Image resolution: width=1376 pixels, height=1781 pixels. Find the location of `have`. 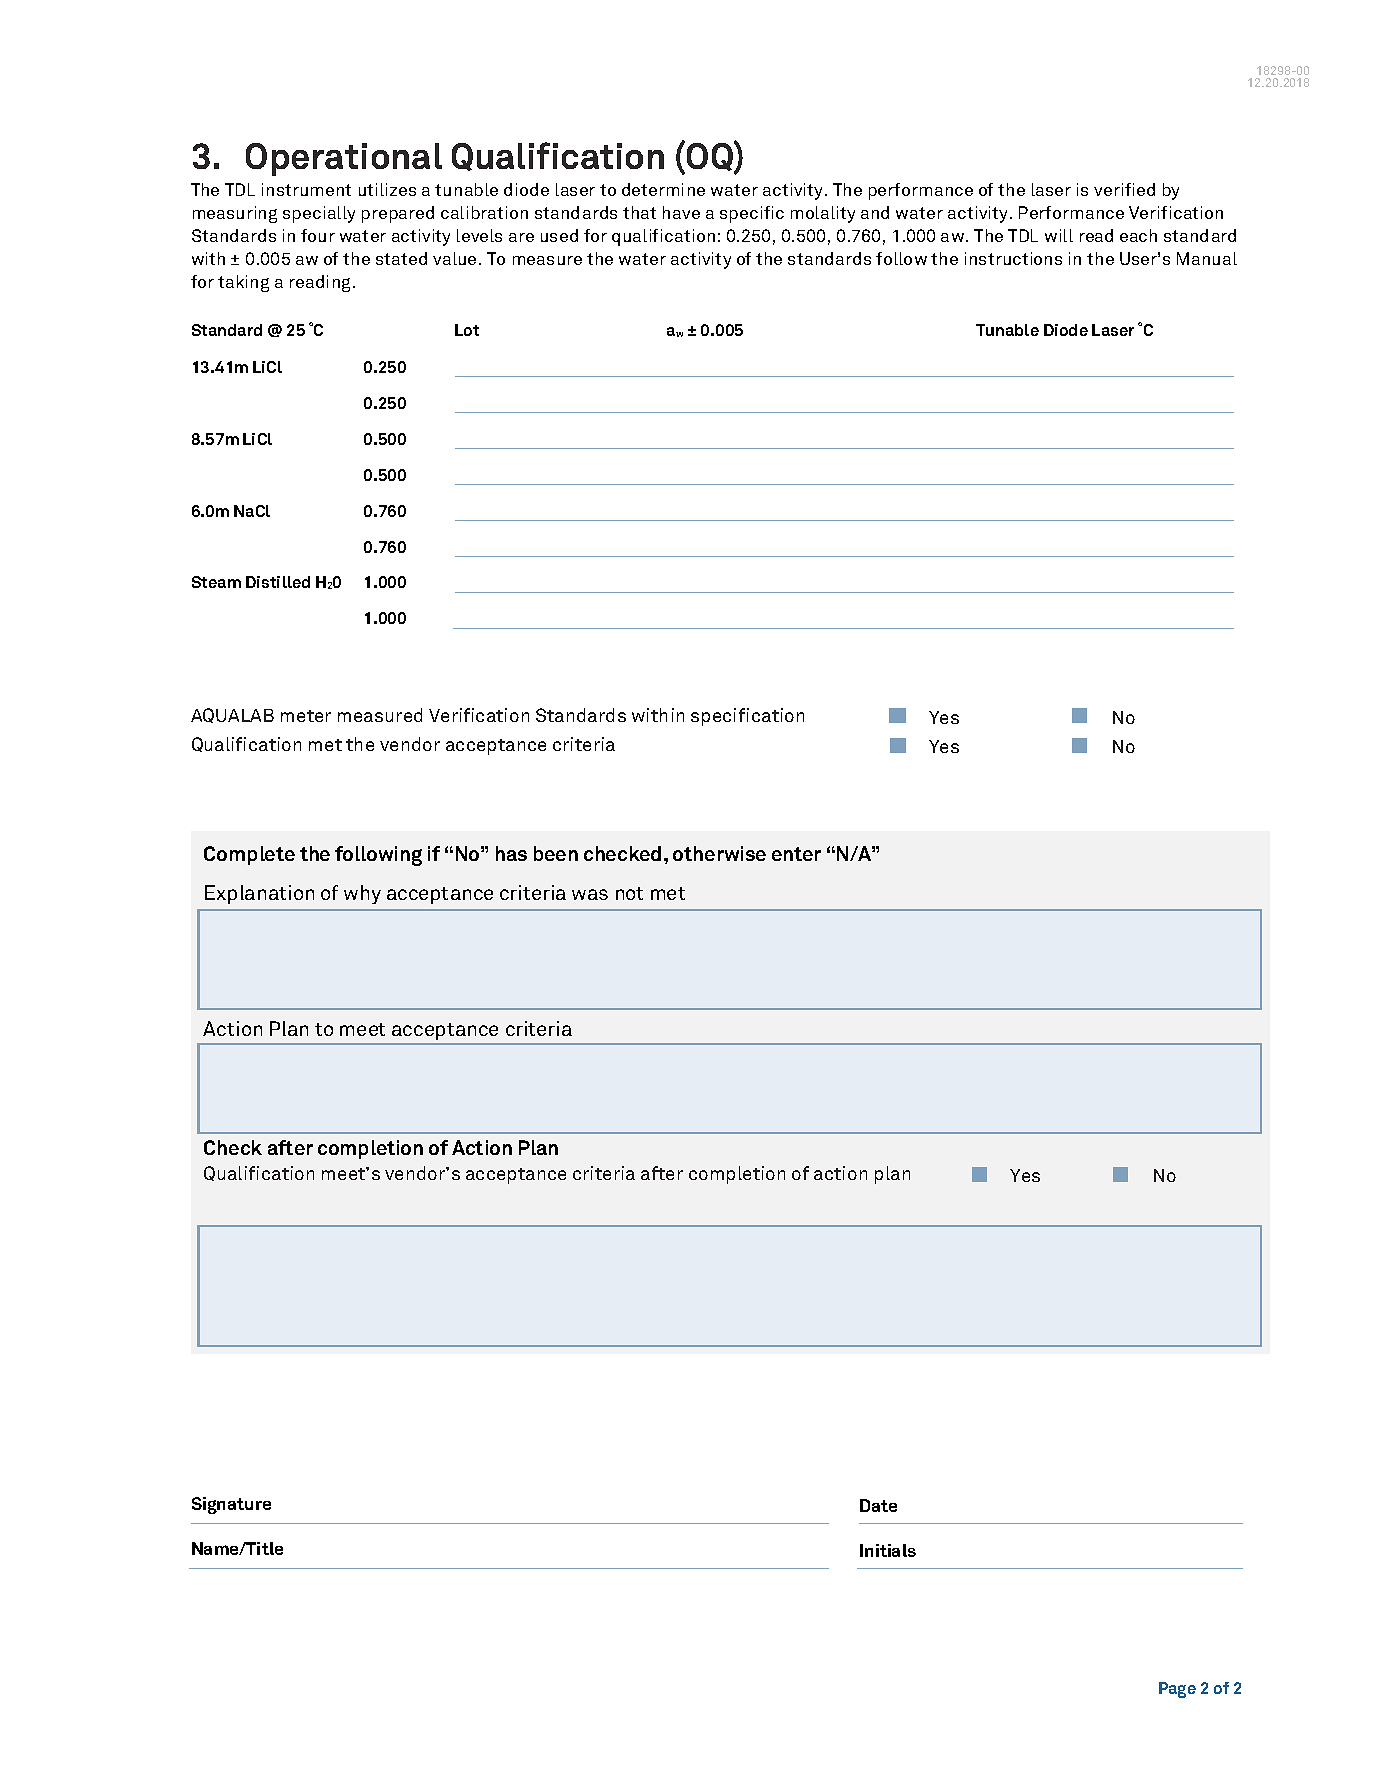

have is located at coordinates (681, 212).
